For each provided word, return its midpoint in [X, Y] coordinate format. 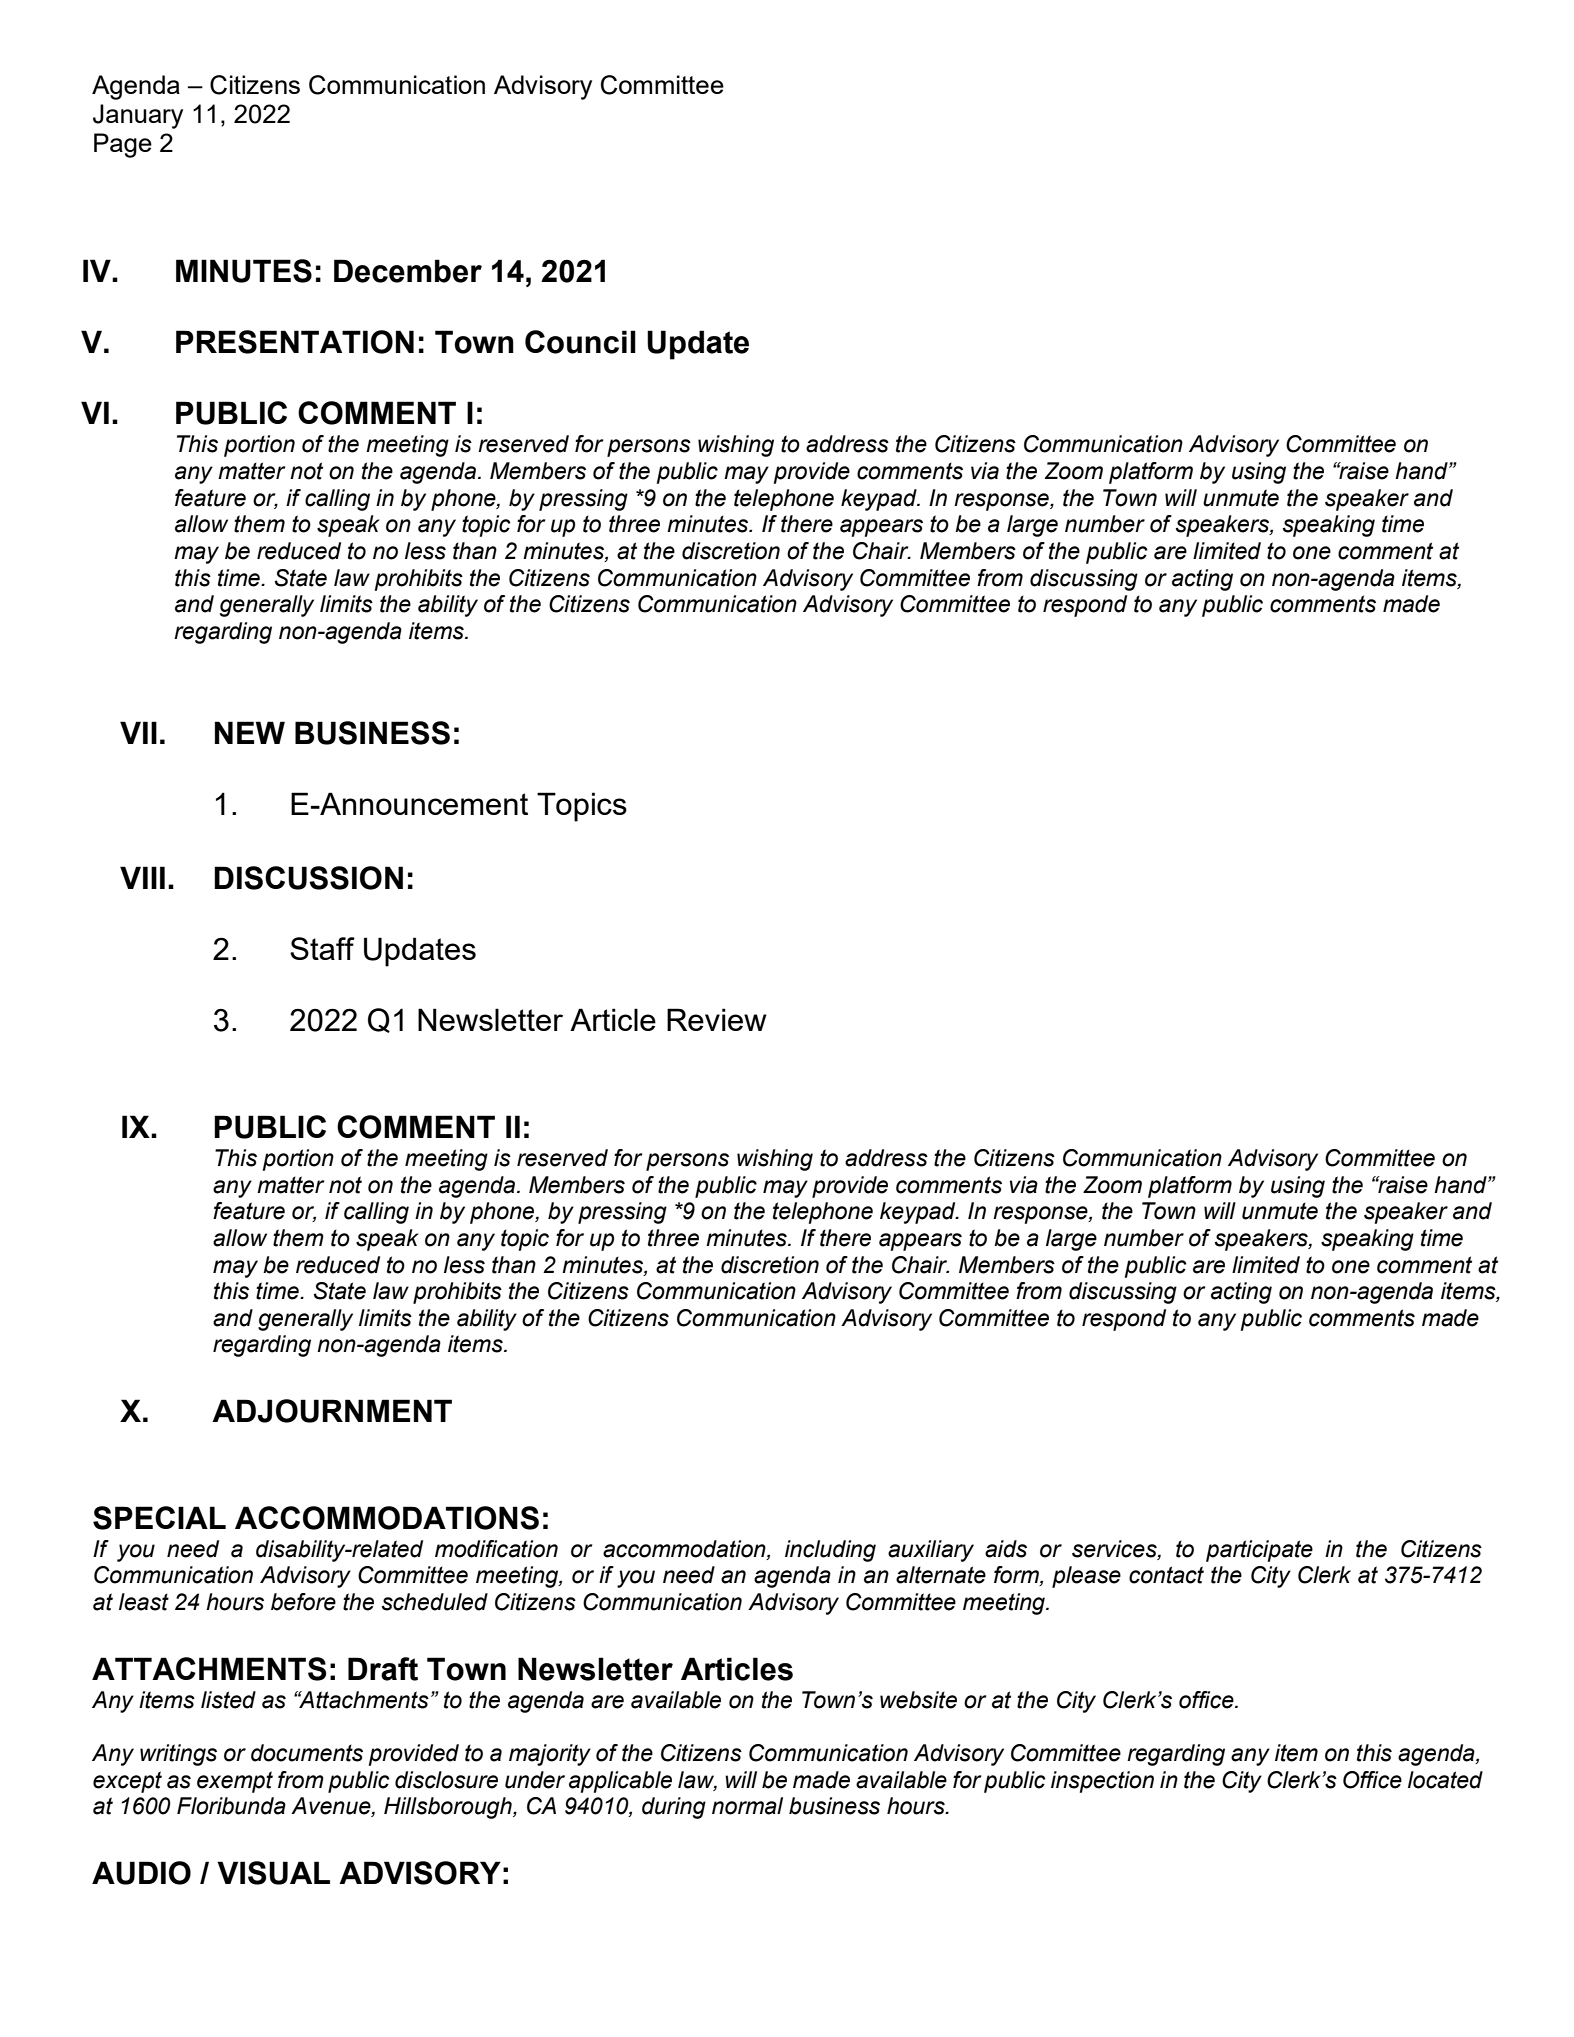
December [408, 271]
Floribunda [231, 1806]
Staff [322, 948]
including [830, 1551]
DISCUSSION [308, 878]
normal [747, 1806]
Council [580, 342]
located [1445, 1780]
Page [123, 145]
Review [717, 1019]
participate [1259, 1551]
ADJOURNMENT [332, 1411]
